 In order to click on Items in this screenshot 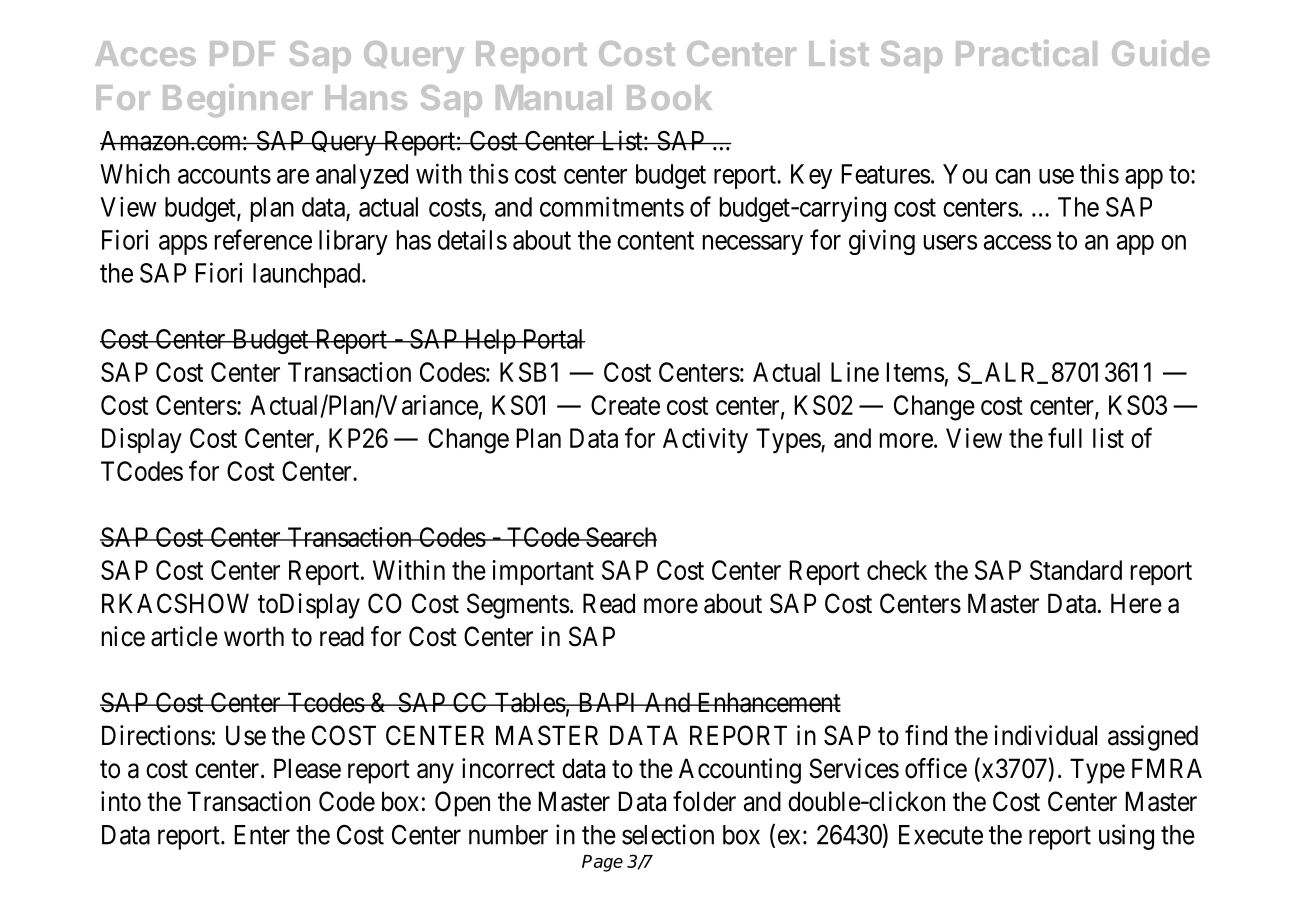, I will do `click(915, 372)`.
